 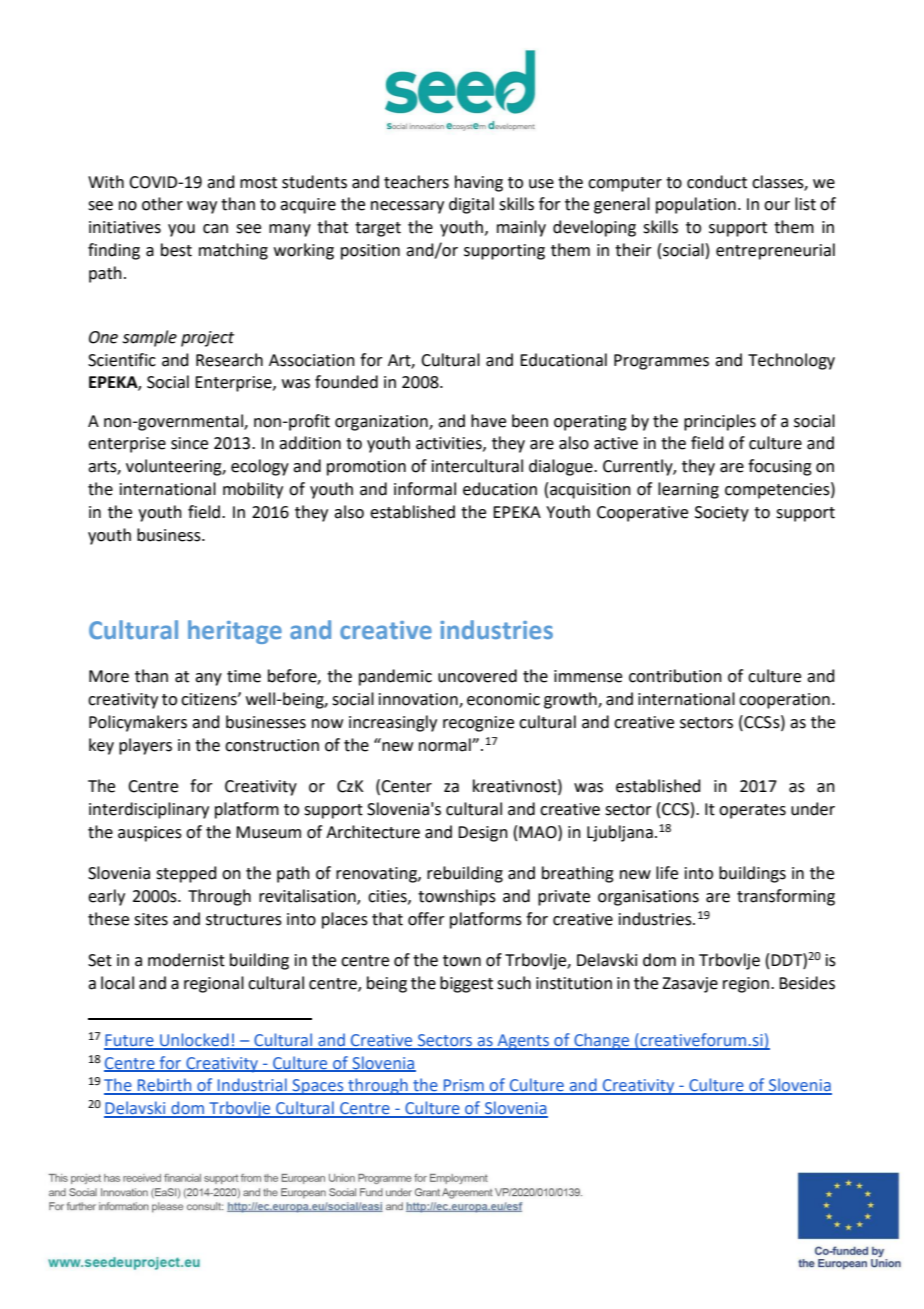 What do you see at coordinates (189, 443) in the document?
I see `since` at bounding box center [189, 443].
